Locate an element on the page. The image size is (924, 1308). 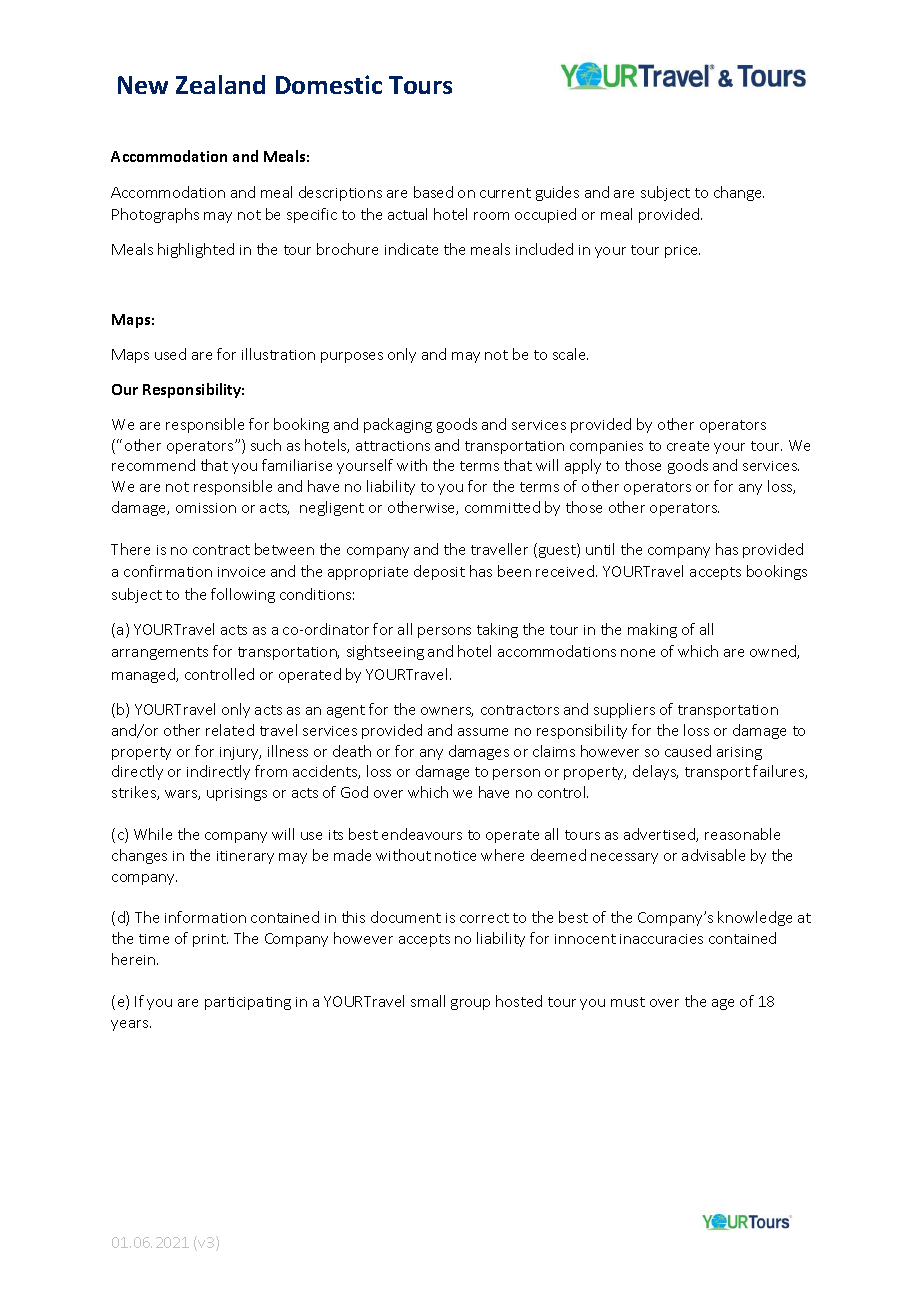
Zealand is located at coordinates (220, 84).
